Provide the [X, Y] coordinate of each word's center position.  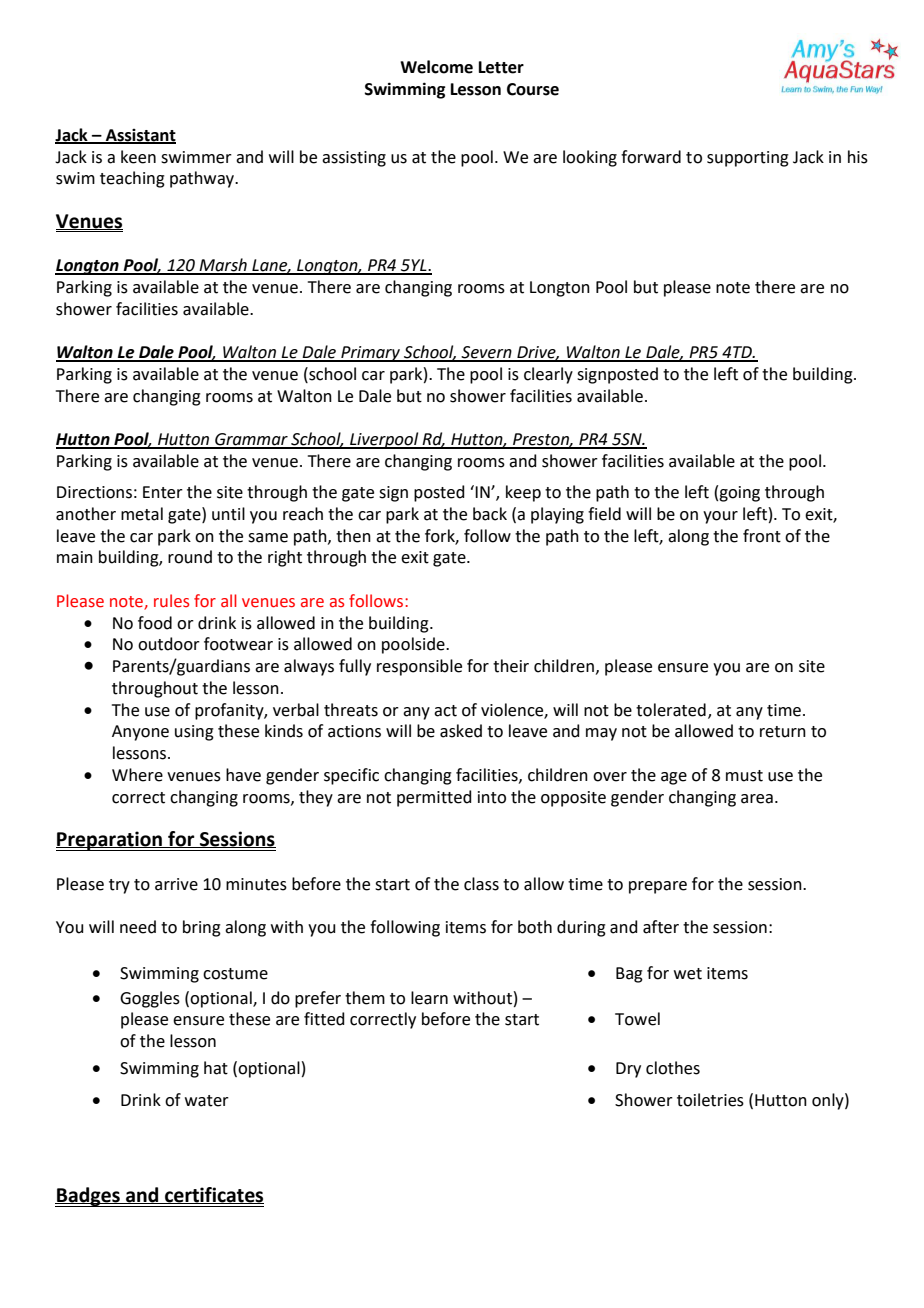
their [511, 666]
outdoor [169, 644]
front [762, 536]
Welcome [436, 67]
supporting [748, 159]
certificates [213, 1195]
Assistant [140, 136]
